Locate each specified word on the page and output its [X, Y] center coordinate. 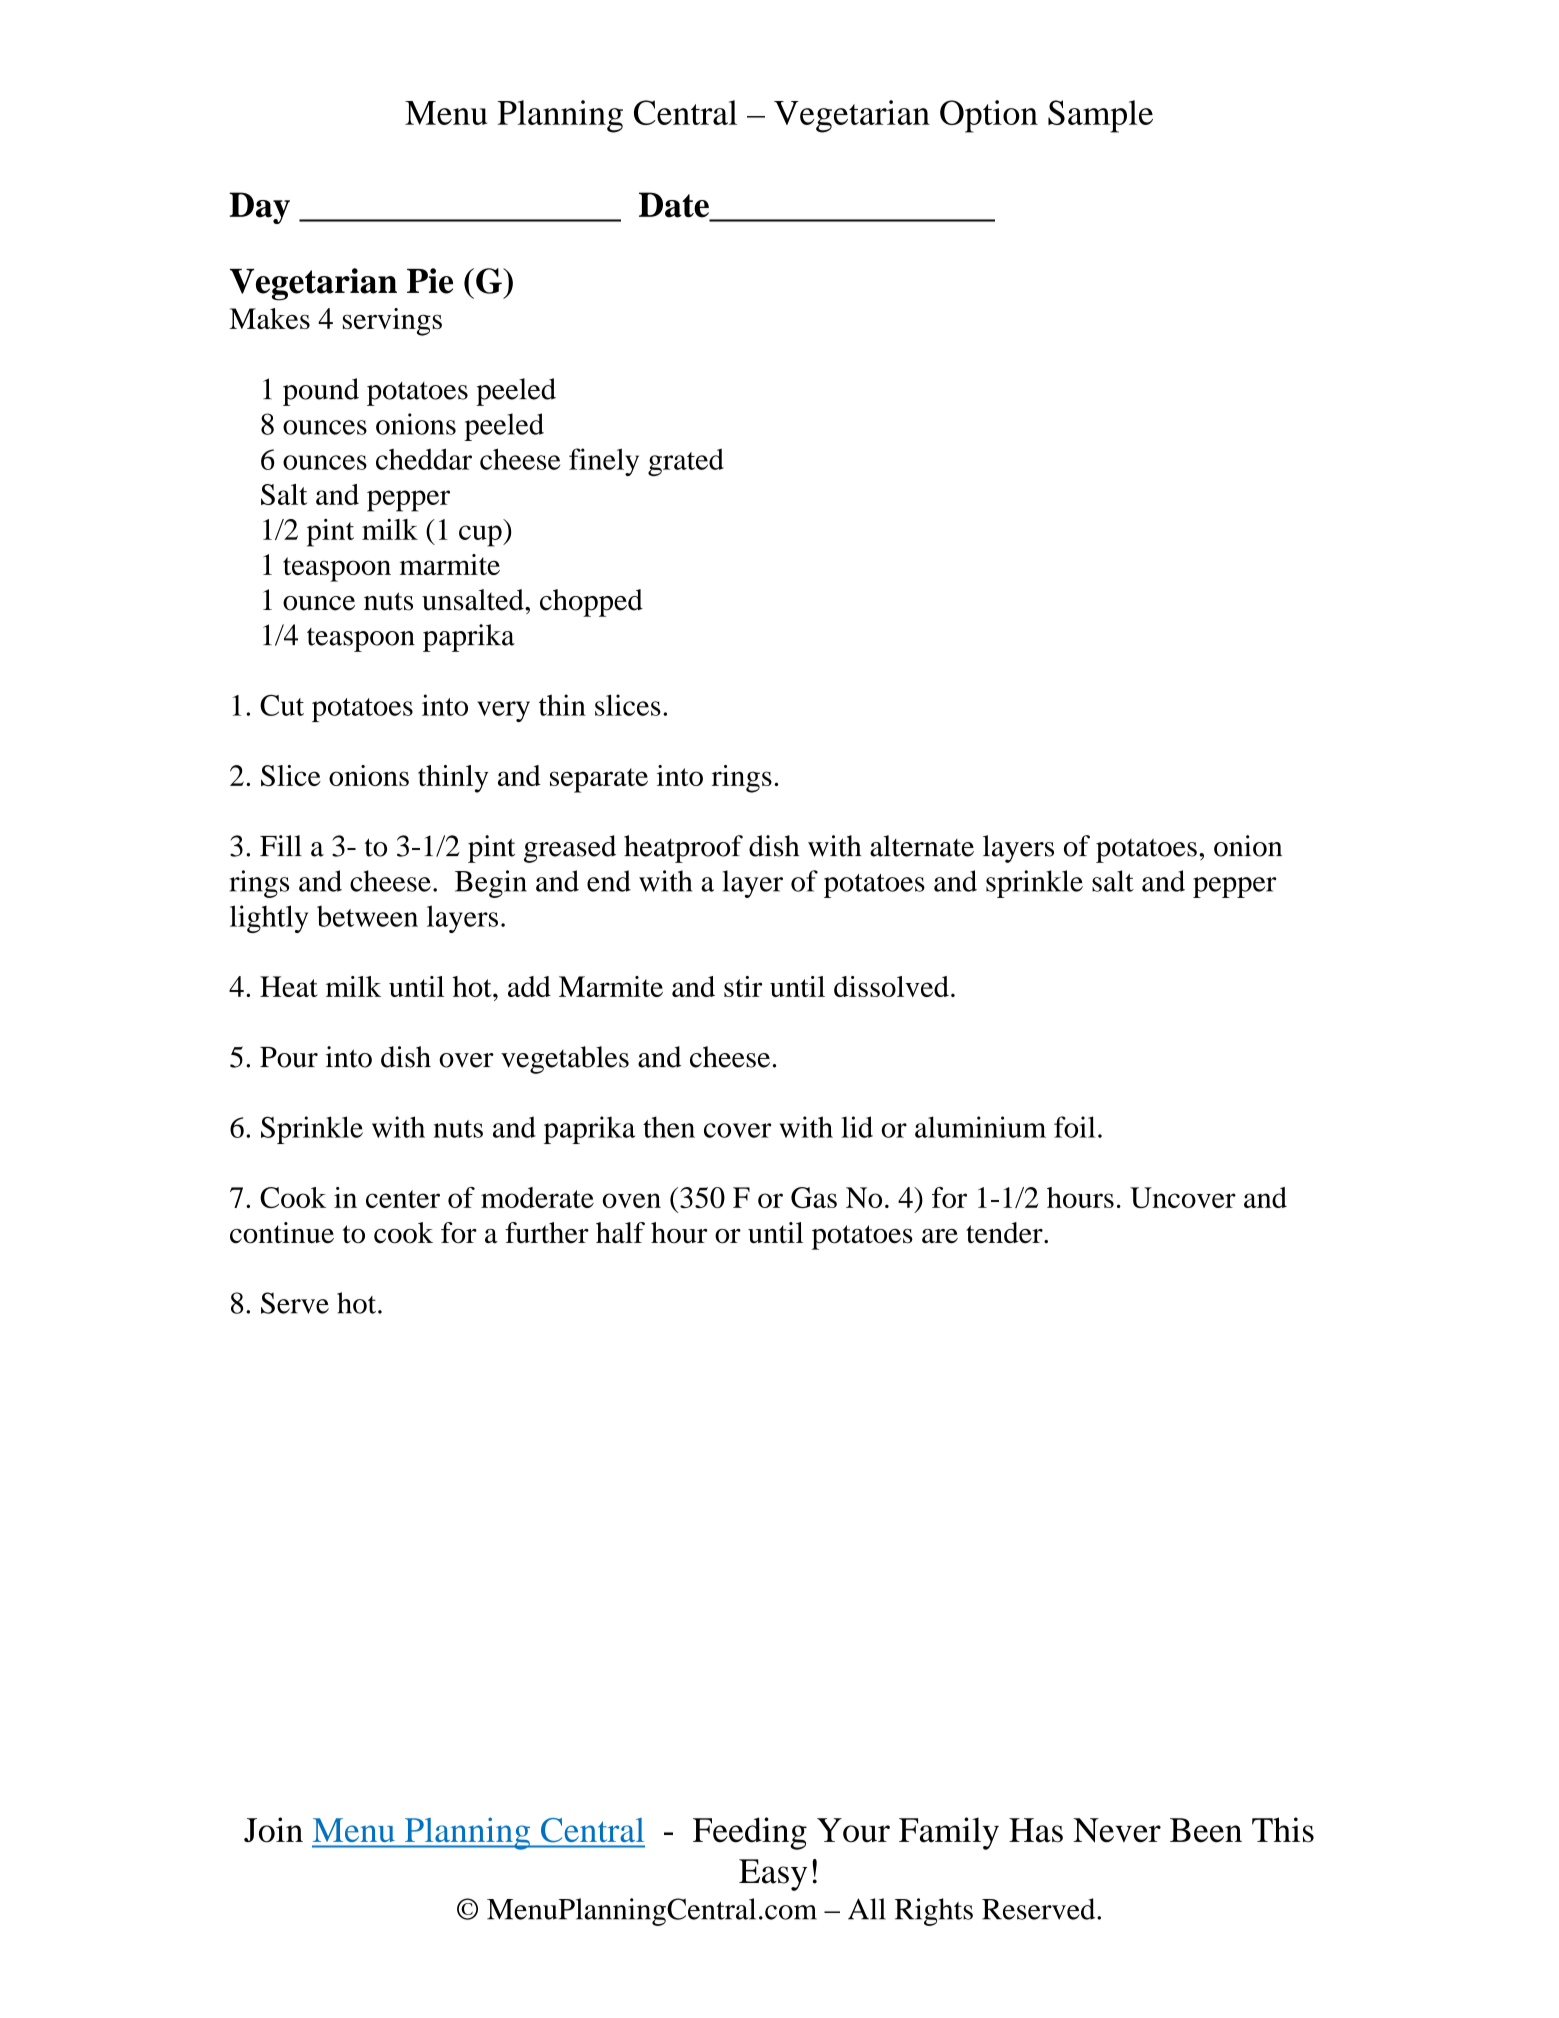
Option [989, 116]
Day [259, 208]
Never [1117, 1830]
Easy [773, 1875]
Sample [1100, 116]
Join [273, 1830]
